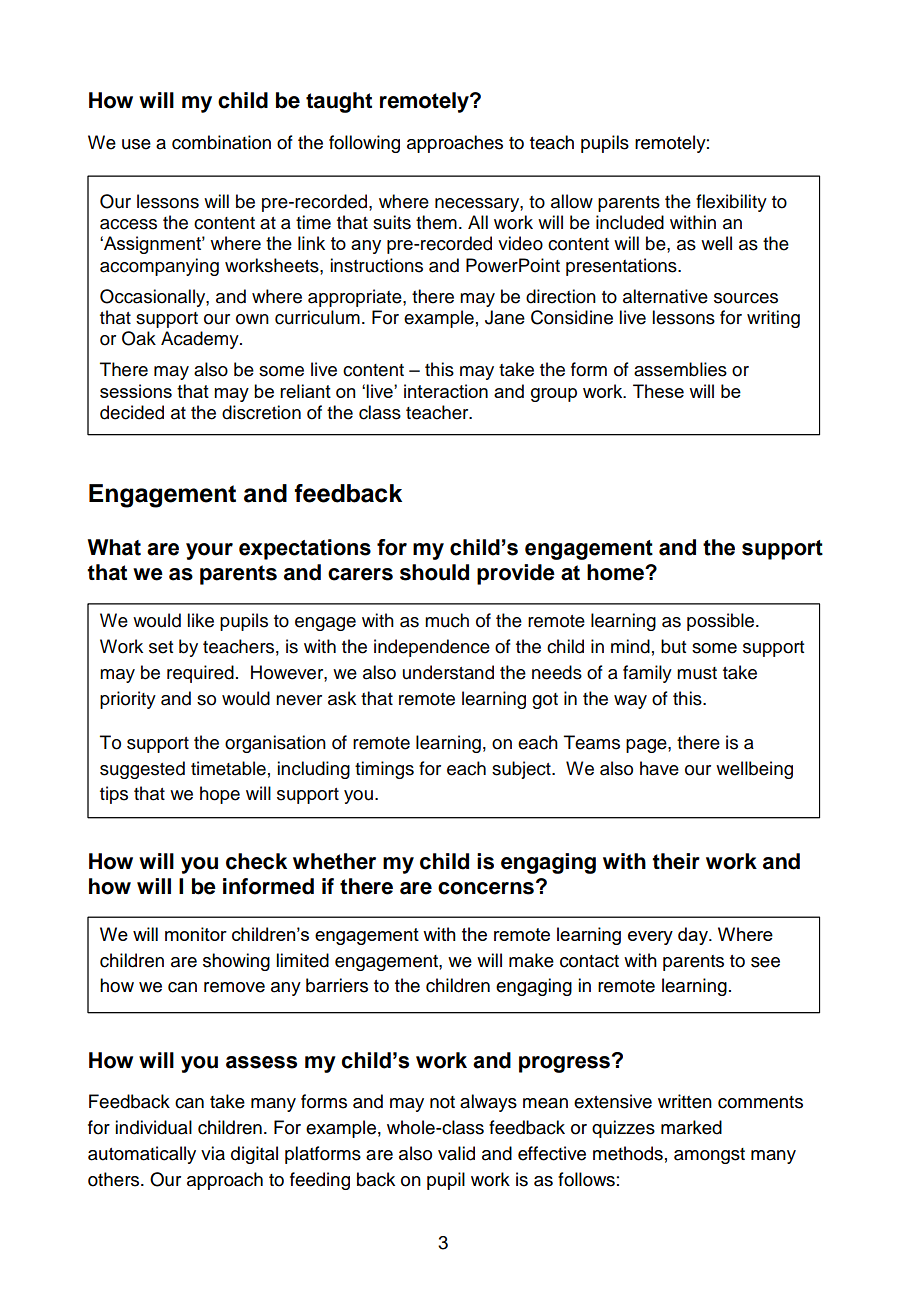  Describe the element at coordinates (201, 620) in the image. I see `like` at that location.
